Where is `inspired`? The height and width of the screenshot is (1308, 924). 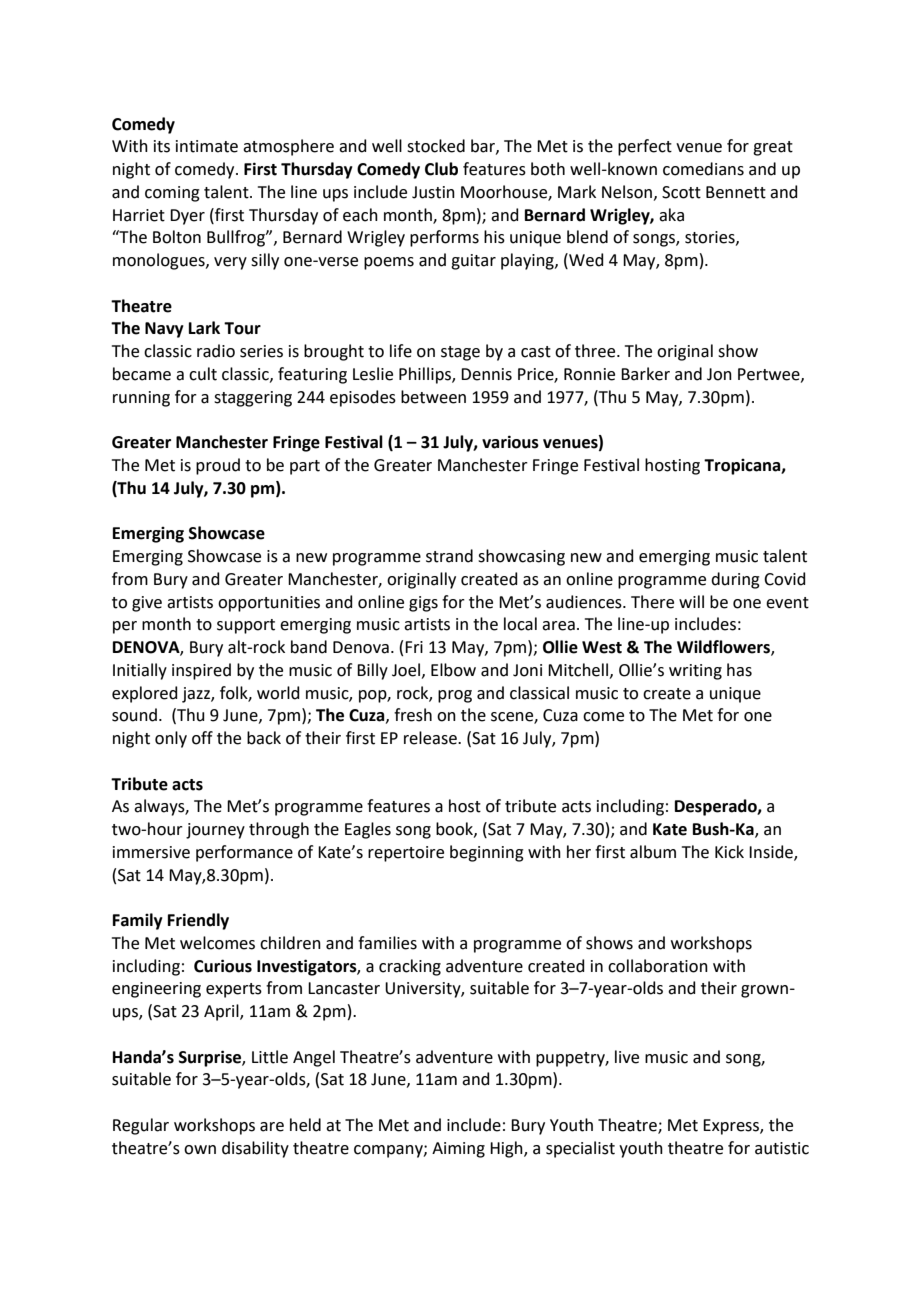 inspired is located at coordinates (201, 671).
